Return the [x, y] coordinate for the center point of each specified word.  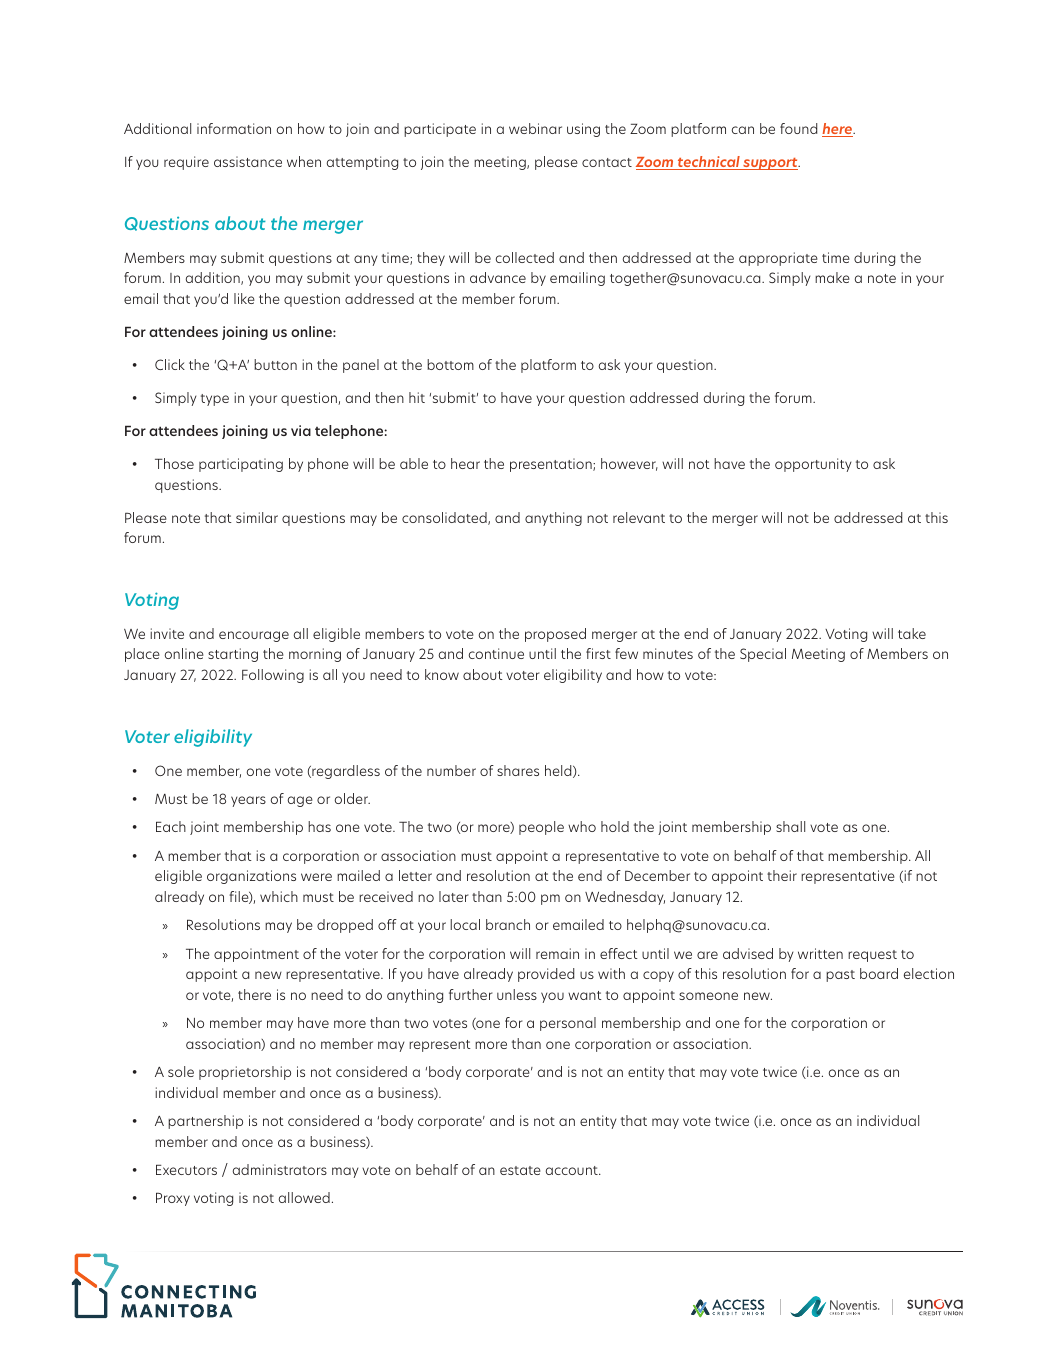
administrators [280, 1169]
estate [520, 1170]
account [573, 1170]
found [798, 128]
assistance [248, 161]
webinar [535, 128]
